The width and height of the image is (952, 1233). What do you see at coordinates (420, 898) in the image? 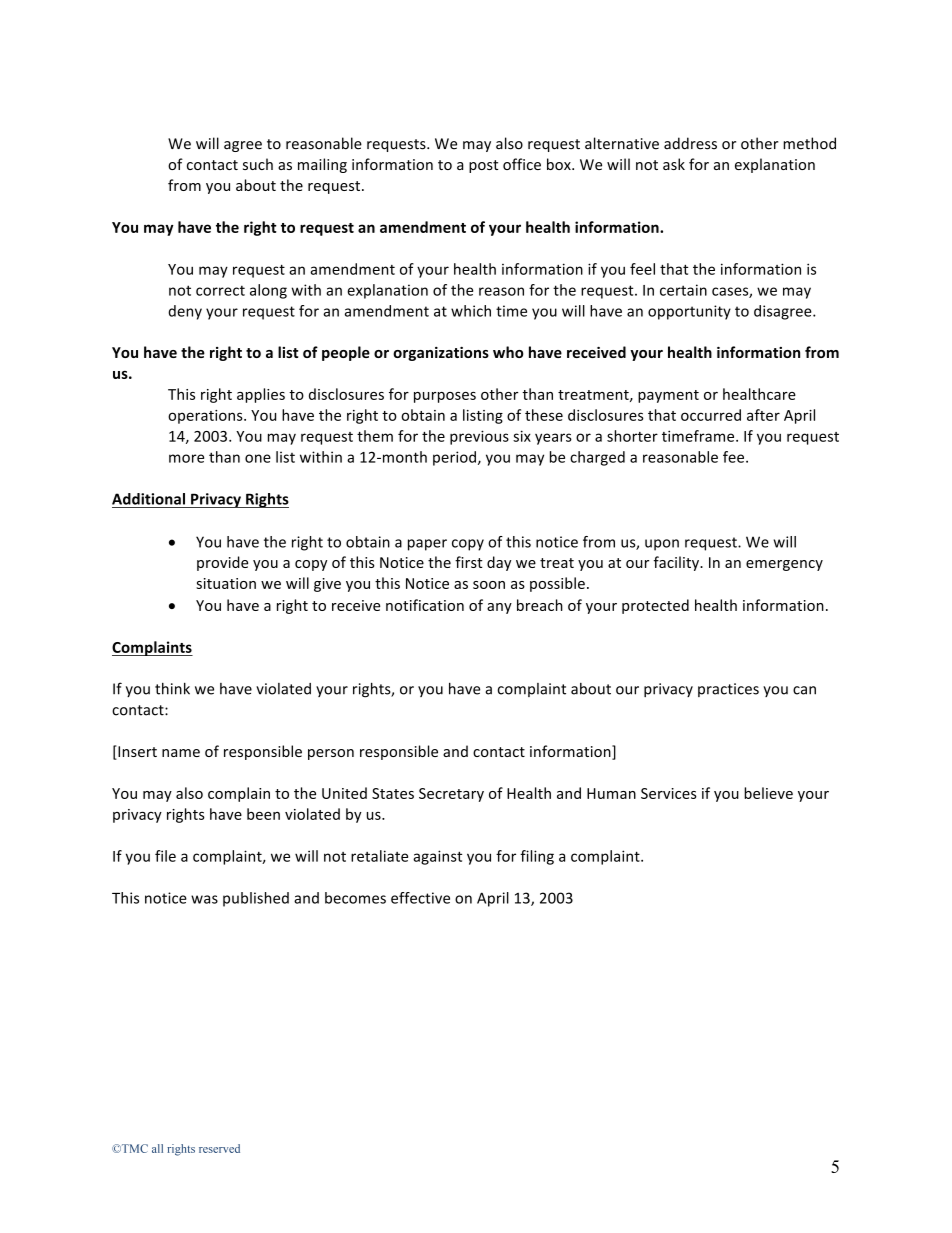
I see `effective` at bounding box center [420, 898].
